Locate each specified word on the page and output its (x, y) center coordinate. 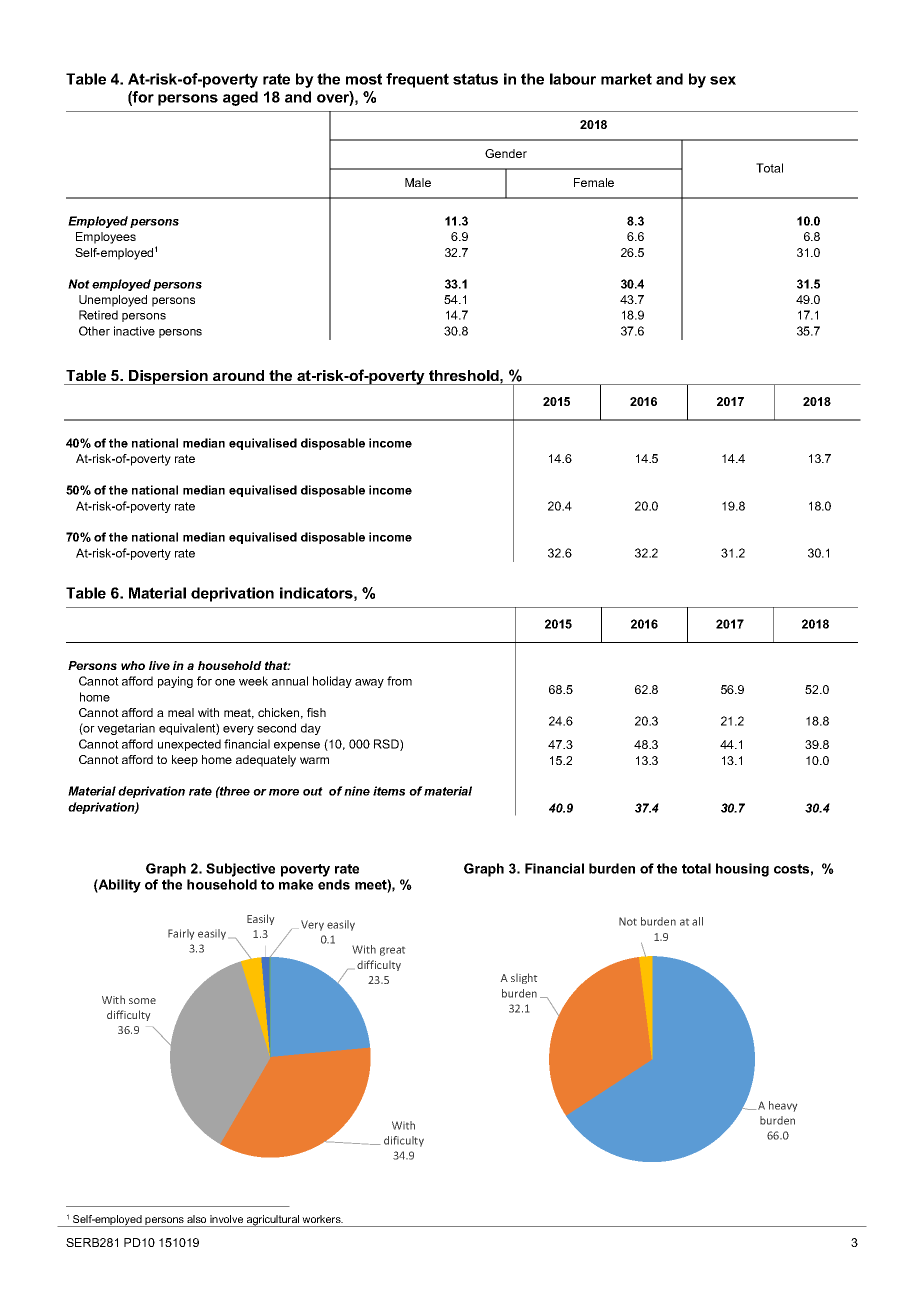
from (399, 681)
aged (240, 98)
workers (322, 1219)
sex (723, 80)
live (159, 665)
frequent (417, 80)
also (196, 1219)
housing (742, 870)
